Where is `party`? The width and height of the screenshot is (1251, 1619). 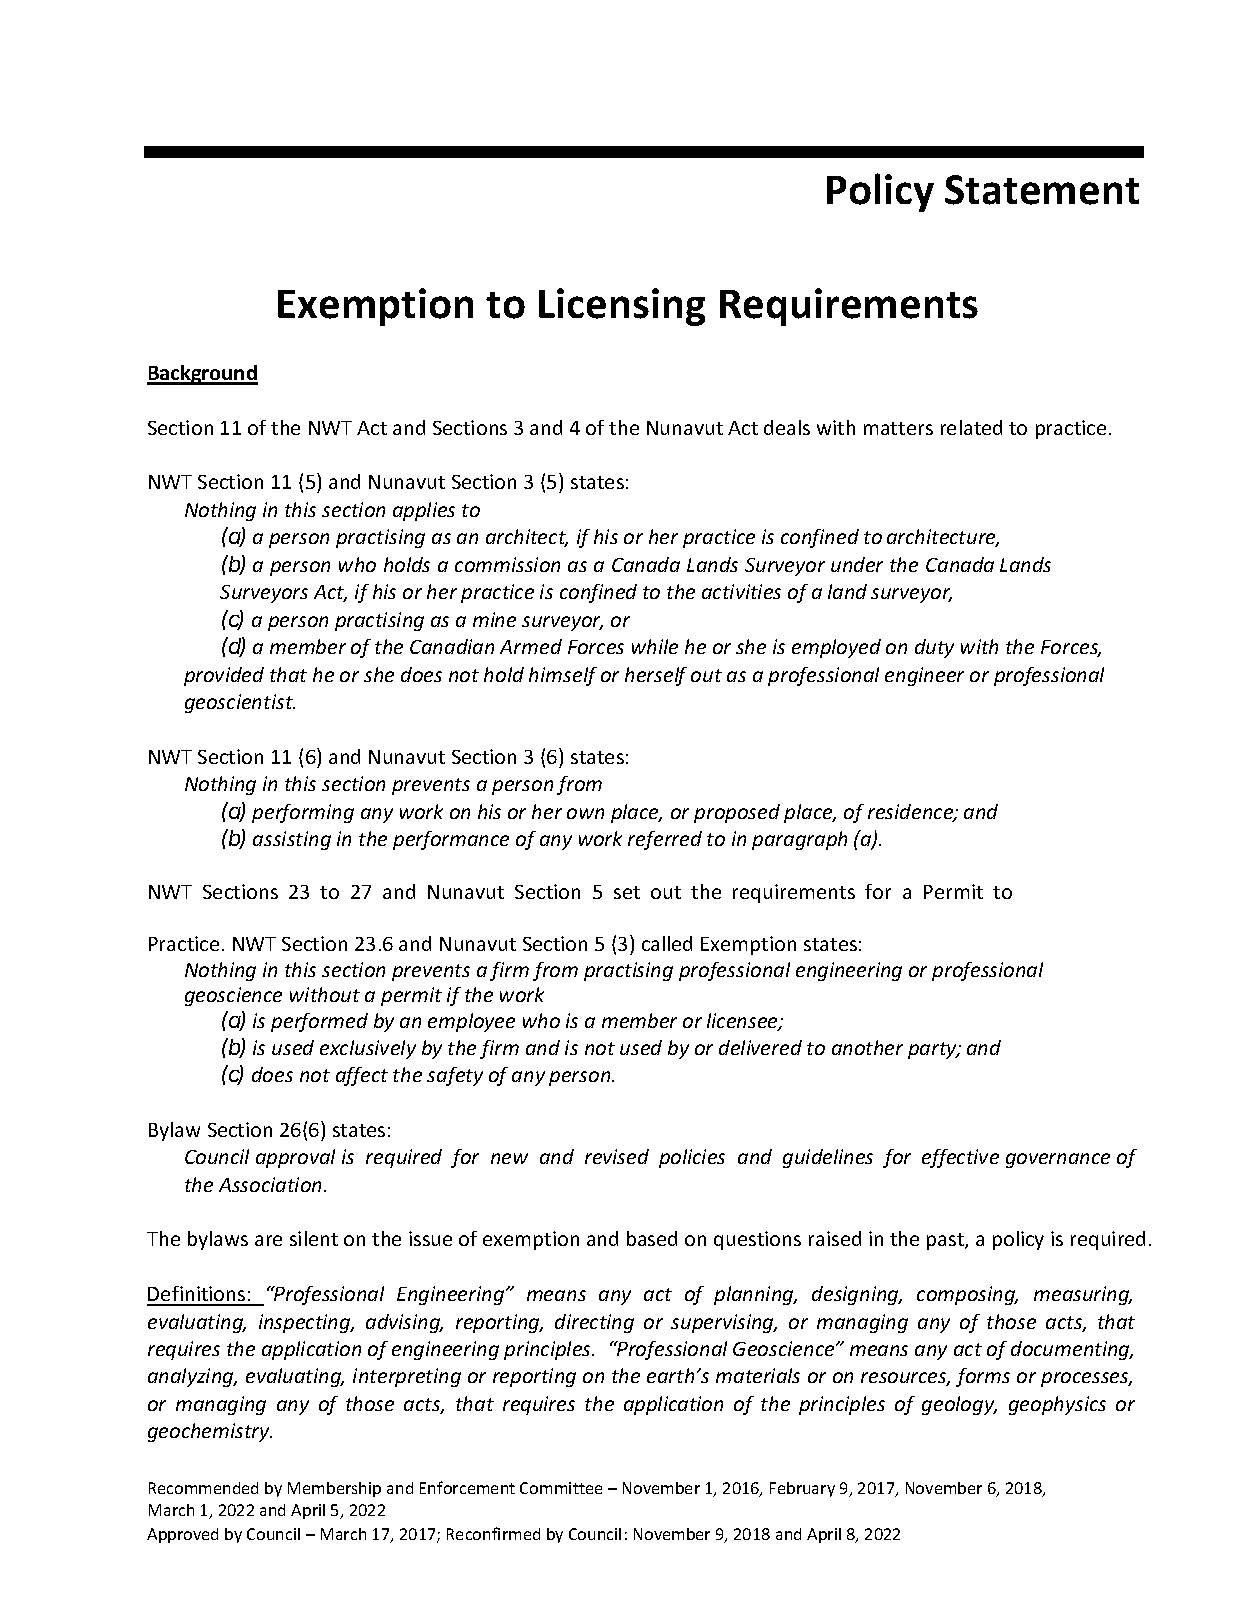 party is located at coordinates (934, 1050).
